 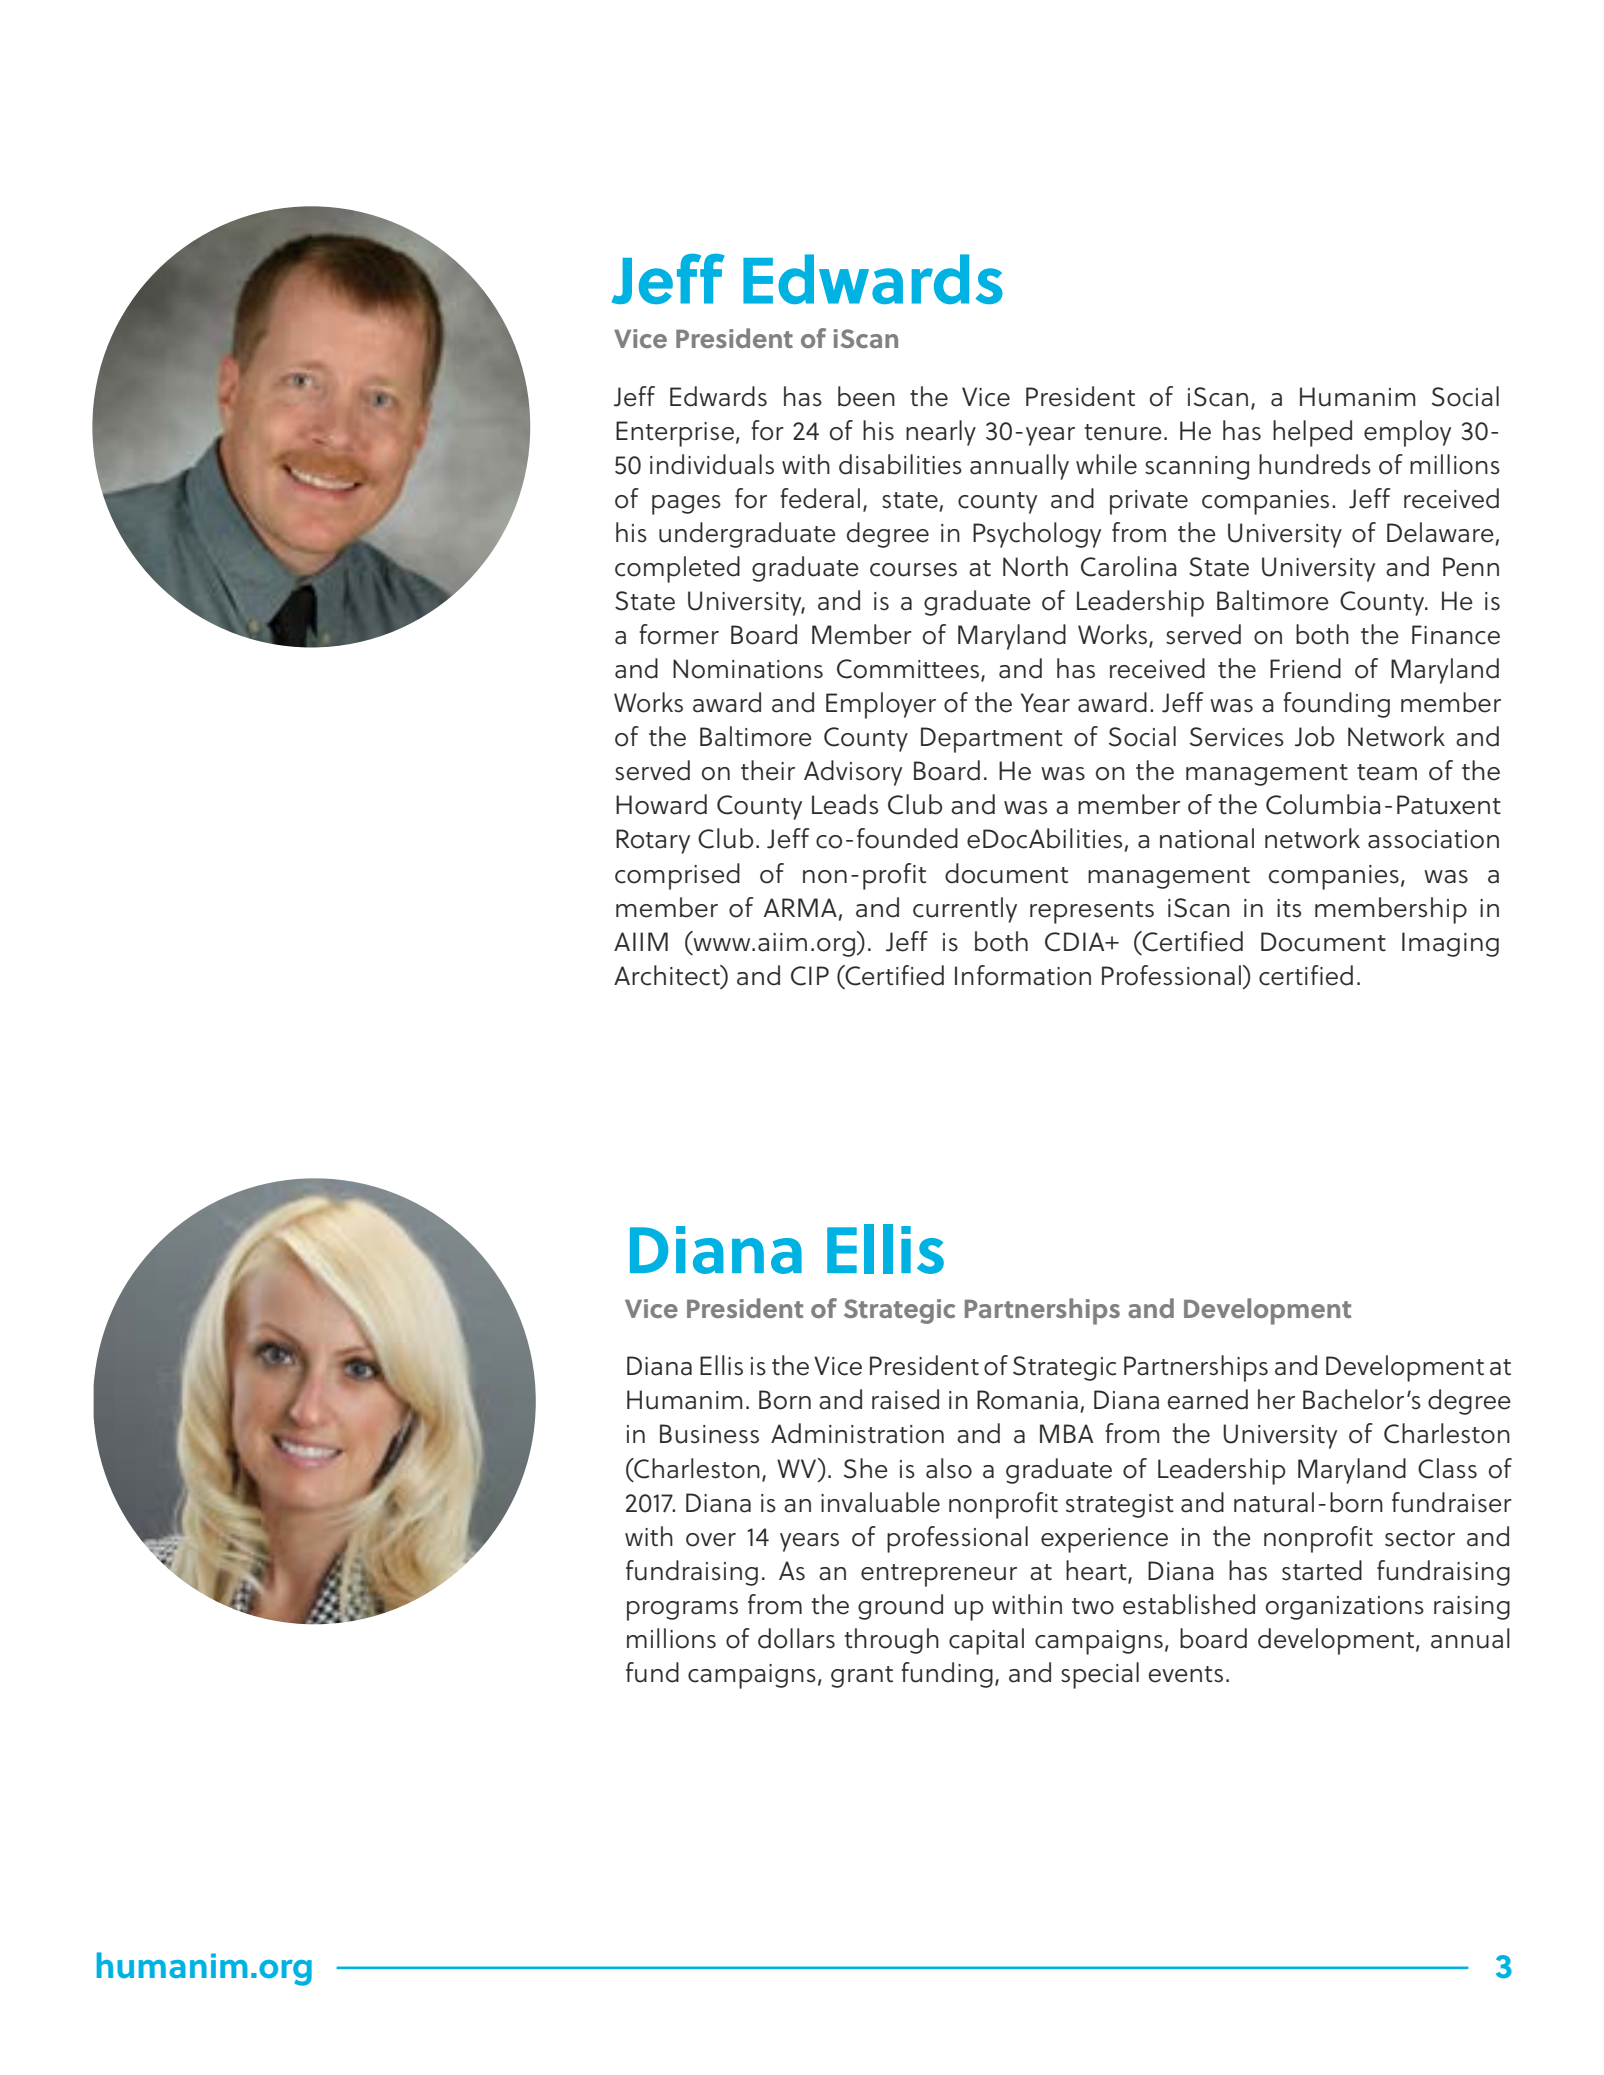 I want to click on Information, so click(x=1023, y=975).
